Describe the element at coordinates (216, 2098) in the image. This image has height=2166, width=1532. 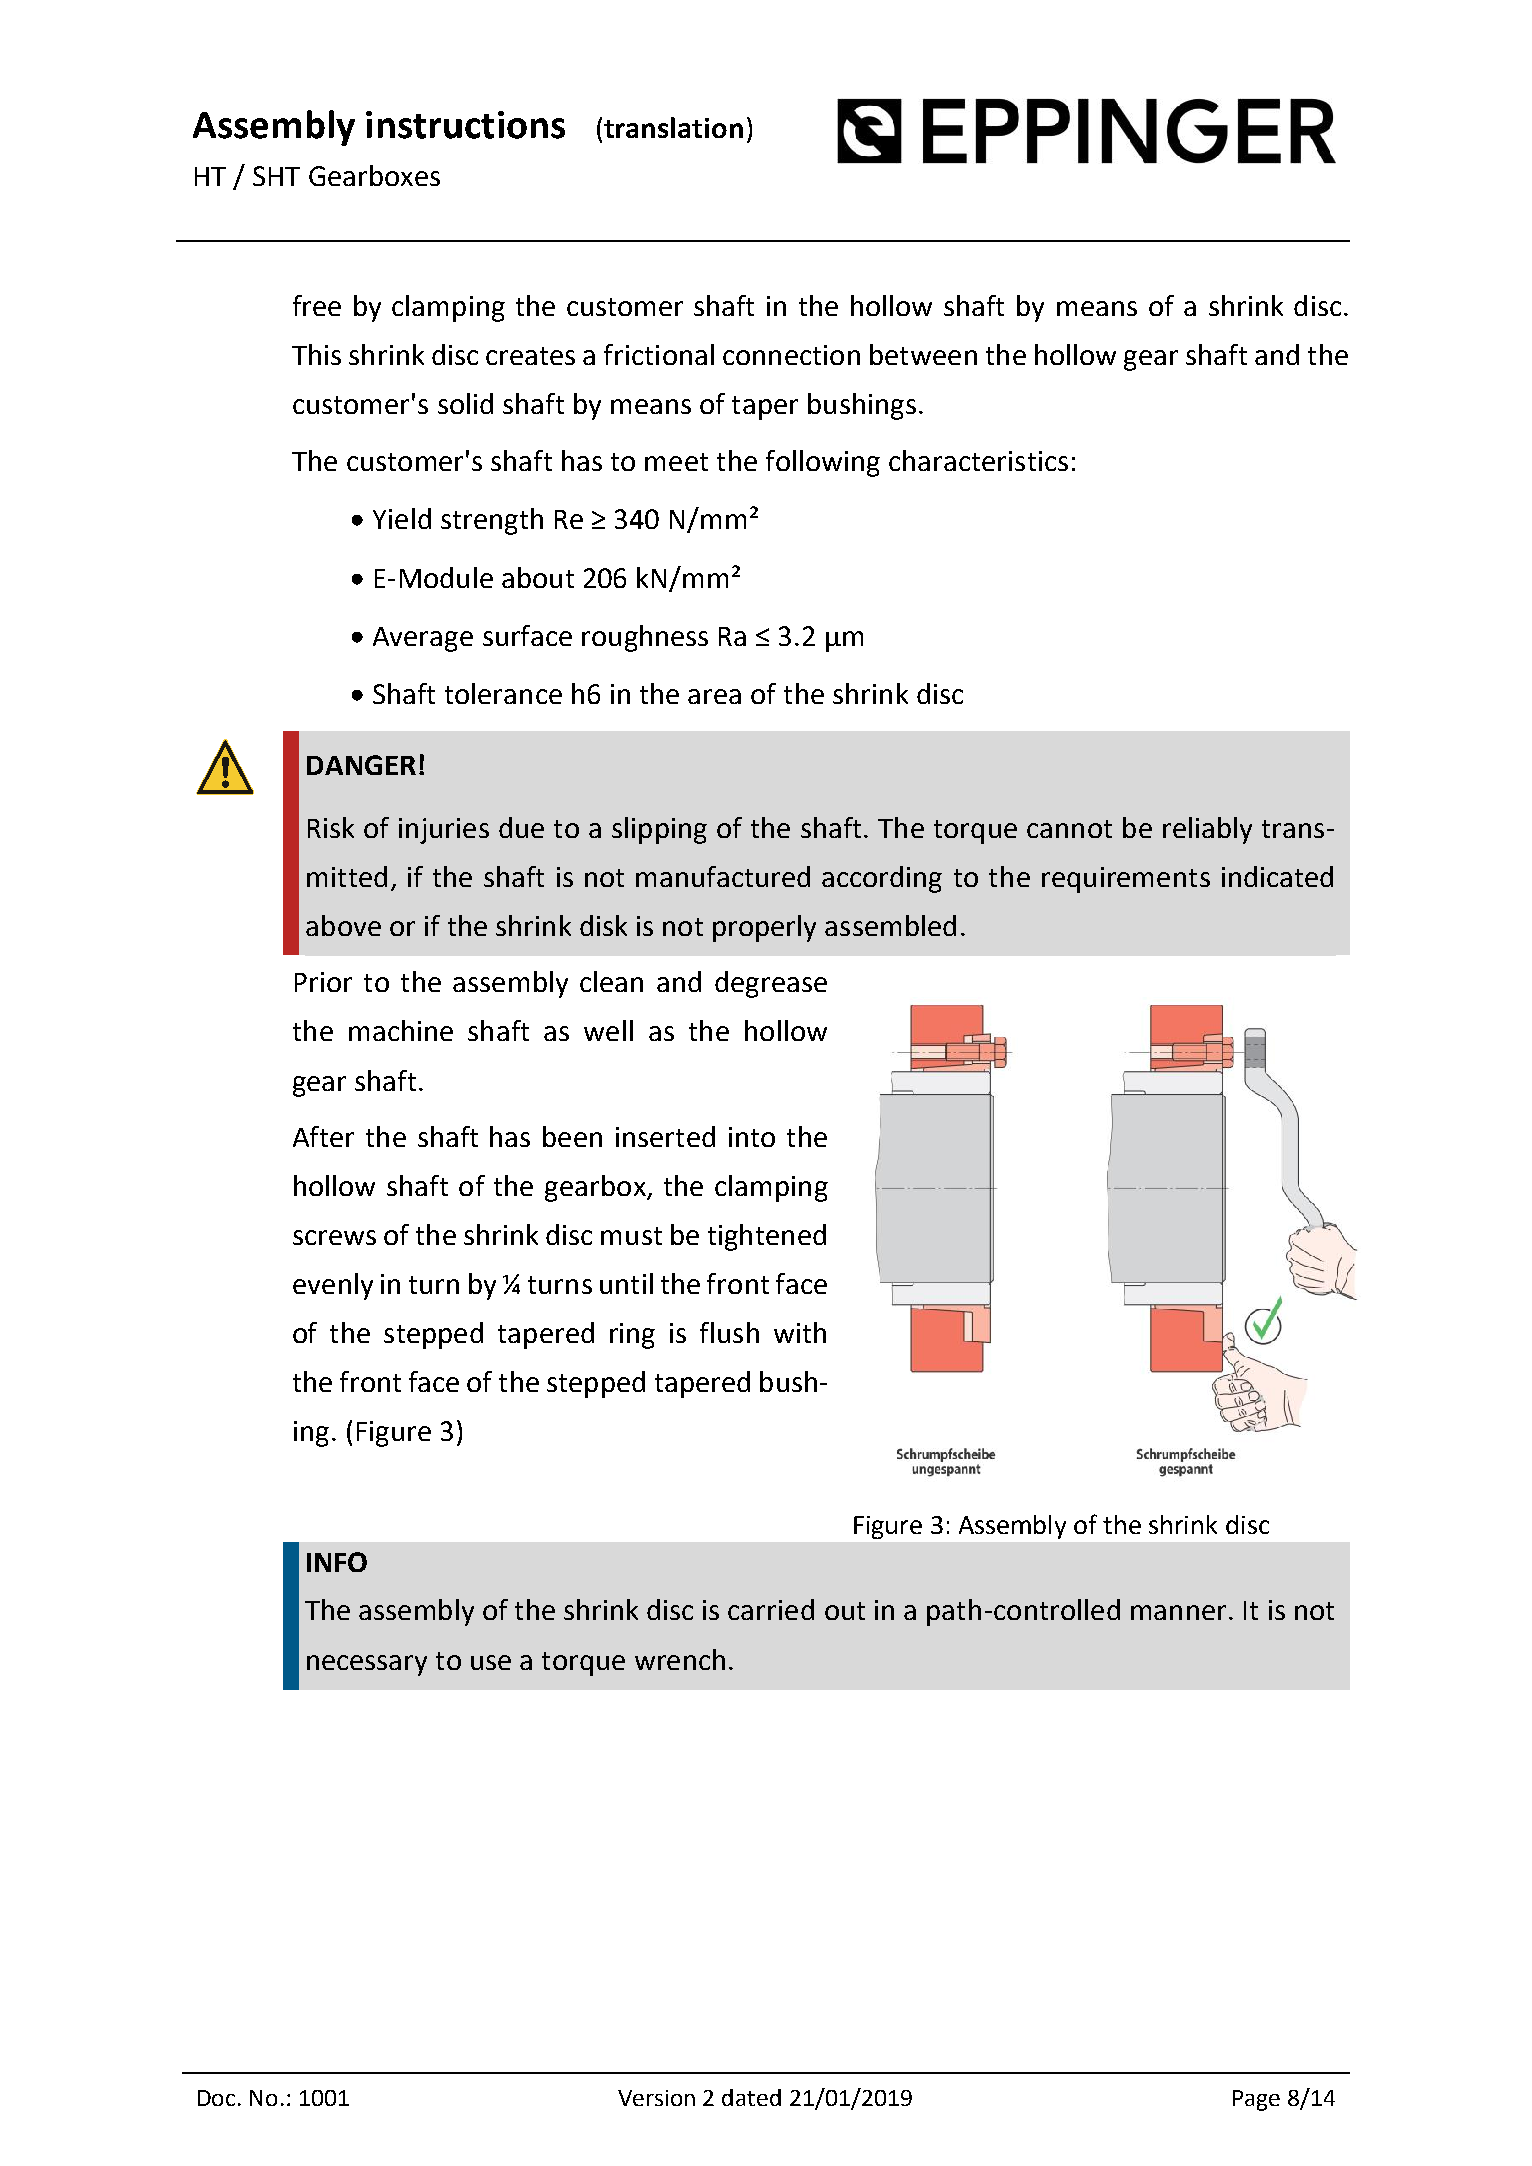
I see `Doc` at that location.
